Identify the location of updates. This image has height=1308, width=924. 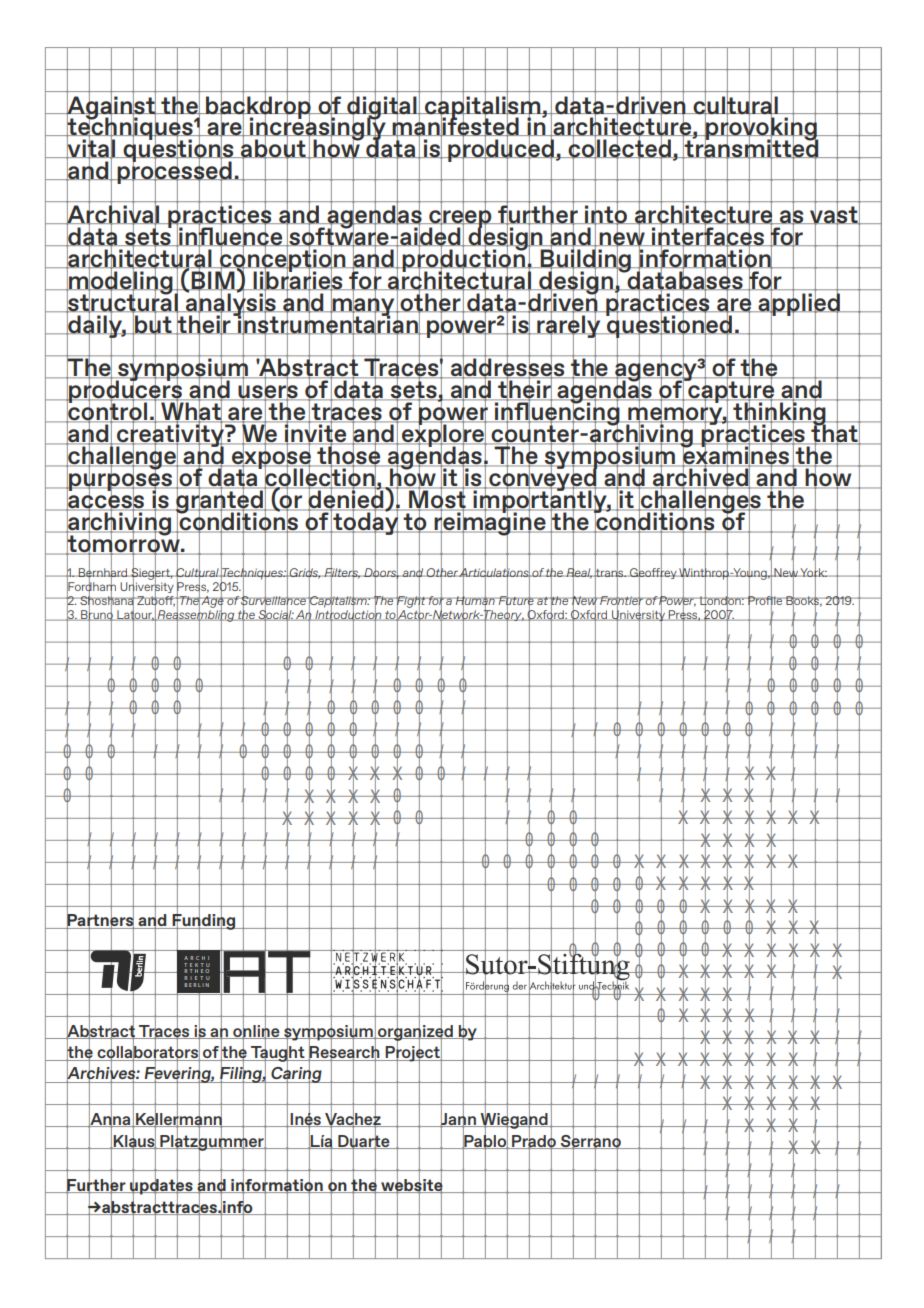
(161, 1186).
